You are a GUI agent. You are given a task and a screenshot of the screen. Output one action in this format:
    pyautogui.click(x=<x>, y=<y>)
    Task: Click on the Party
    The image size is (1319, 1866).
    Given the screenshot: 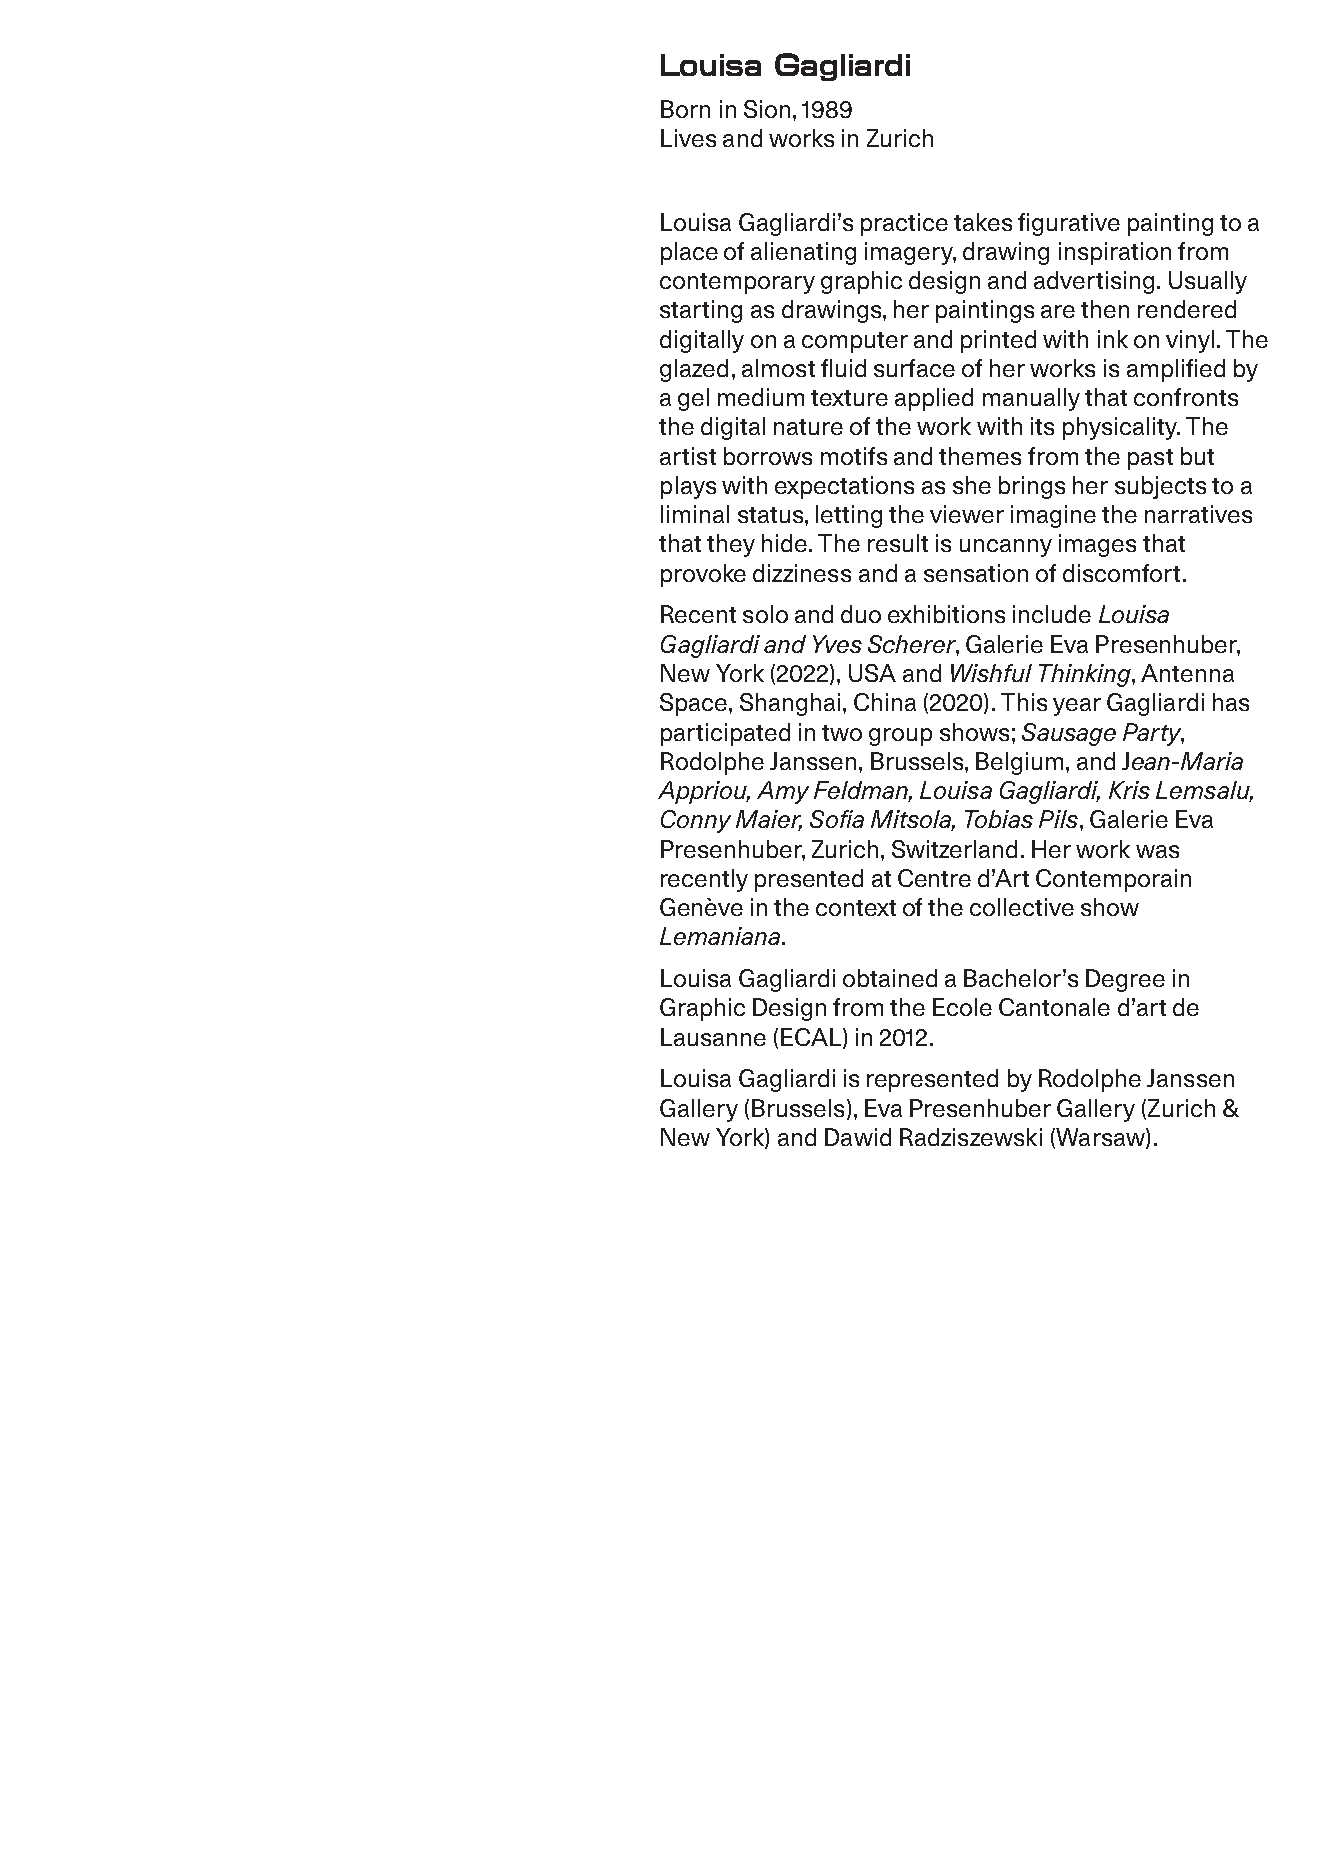 What is the action you would take?
    pyautogui.click(x=1153, y=734)
